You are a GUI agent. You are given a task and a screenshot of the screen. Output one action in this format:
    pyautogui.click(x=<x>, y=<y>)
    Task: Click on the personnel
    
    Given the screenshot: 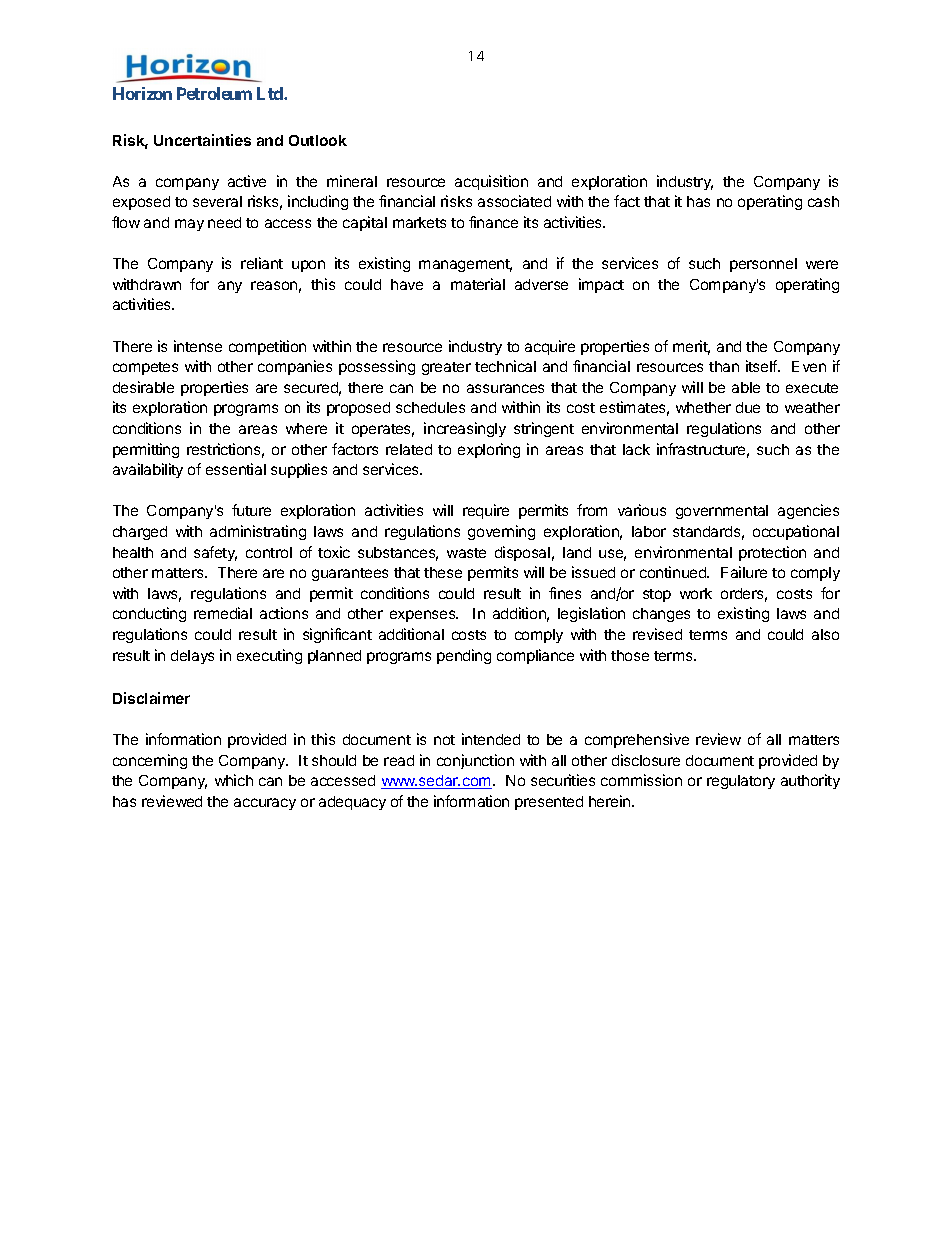 What is the action you would take?
    pyautogui.click(x=763, y=265)
